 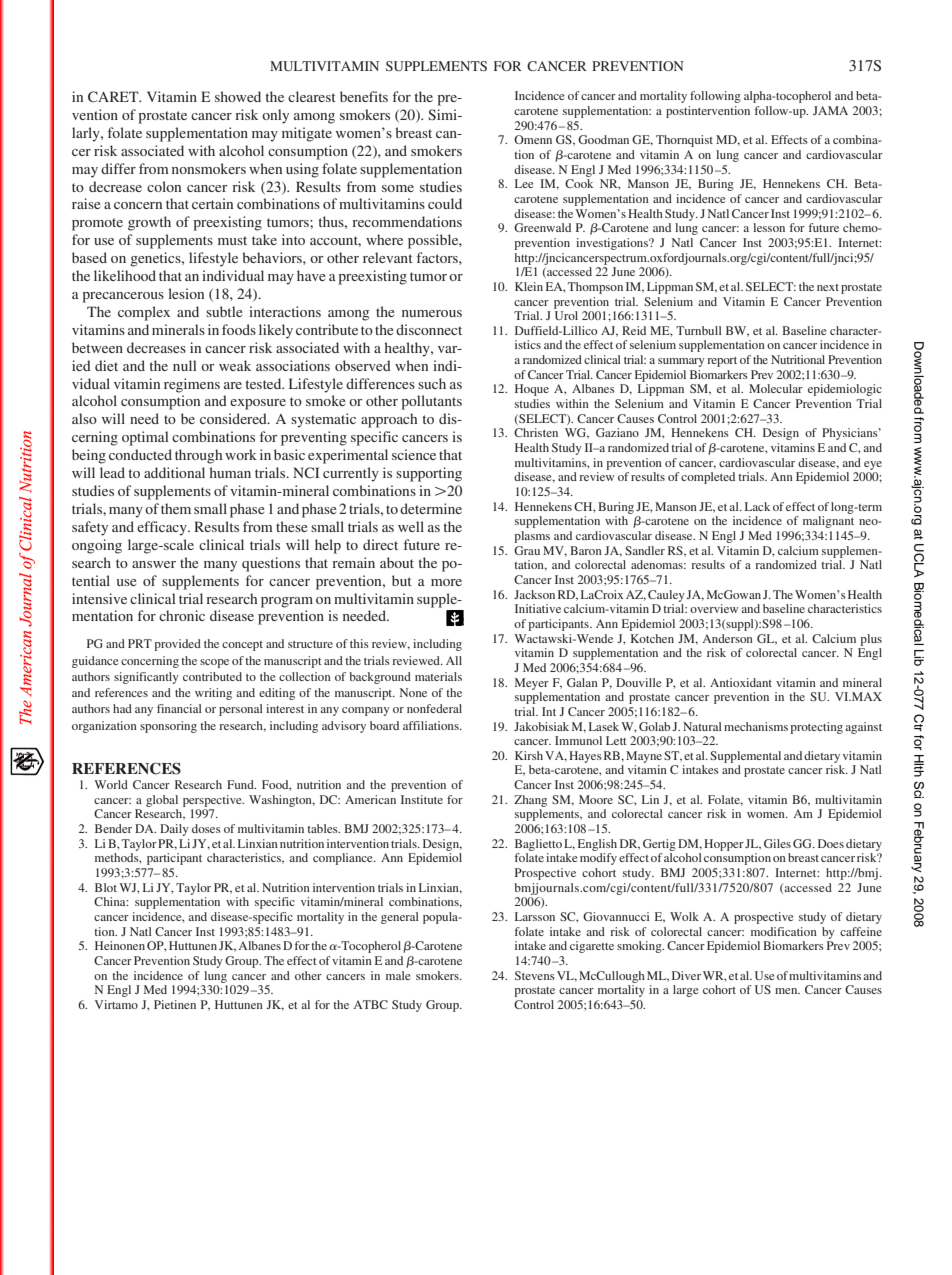 What do you see at coordinates (529, 755) in the screenshot?
I see `Kirsh` at bounding box center [529, 755].
